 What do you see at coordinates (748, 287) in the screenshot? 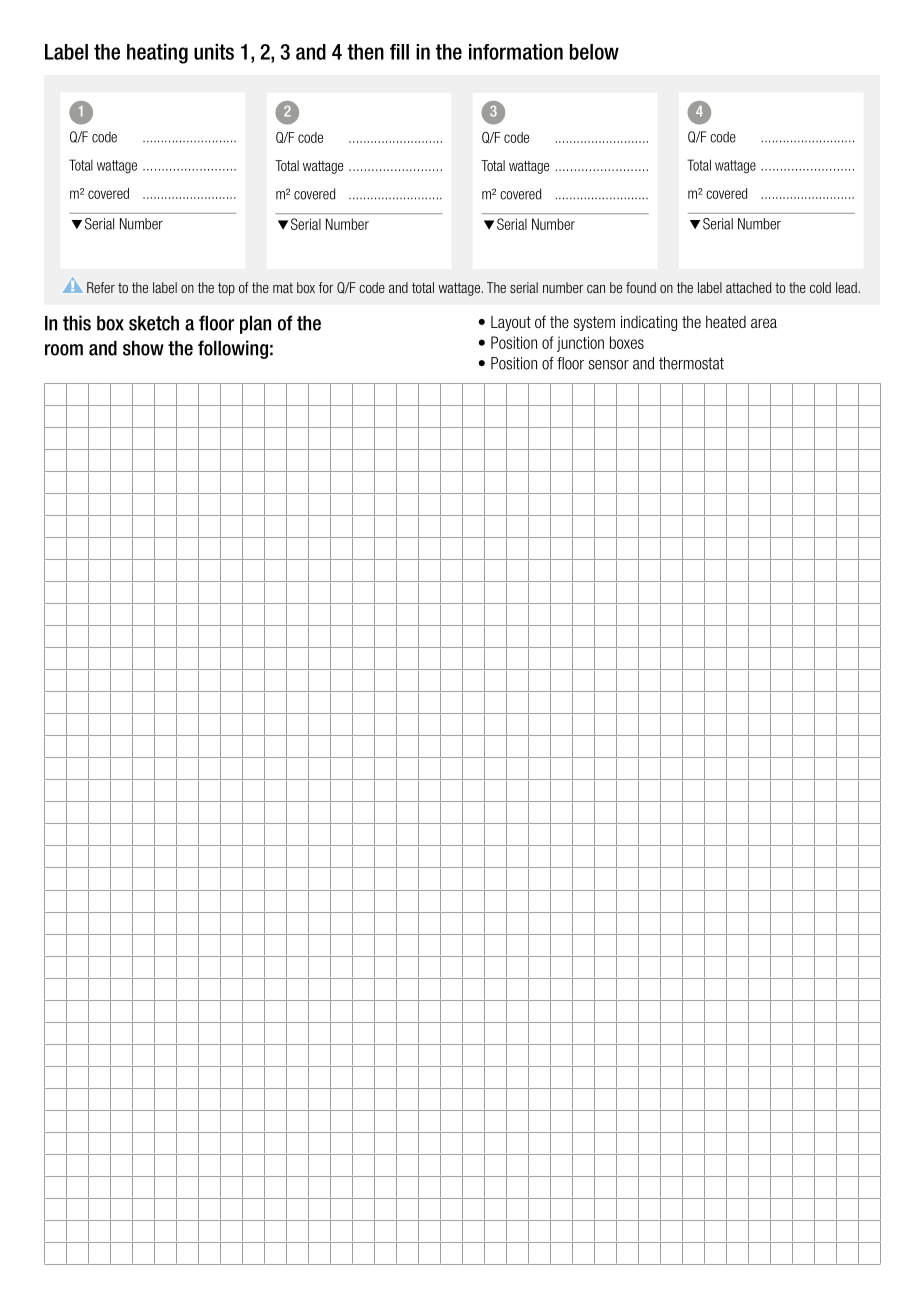
I see `attached` at bounding box center [748, 287].
